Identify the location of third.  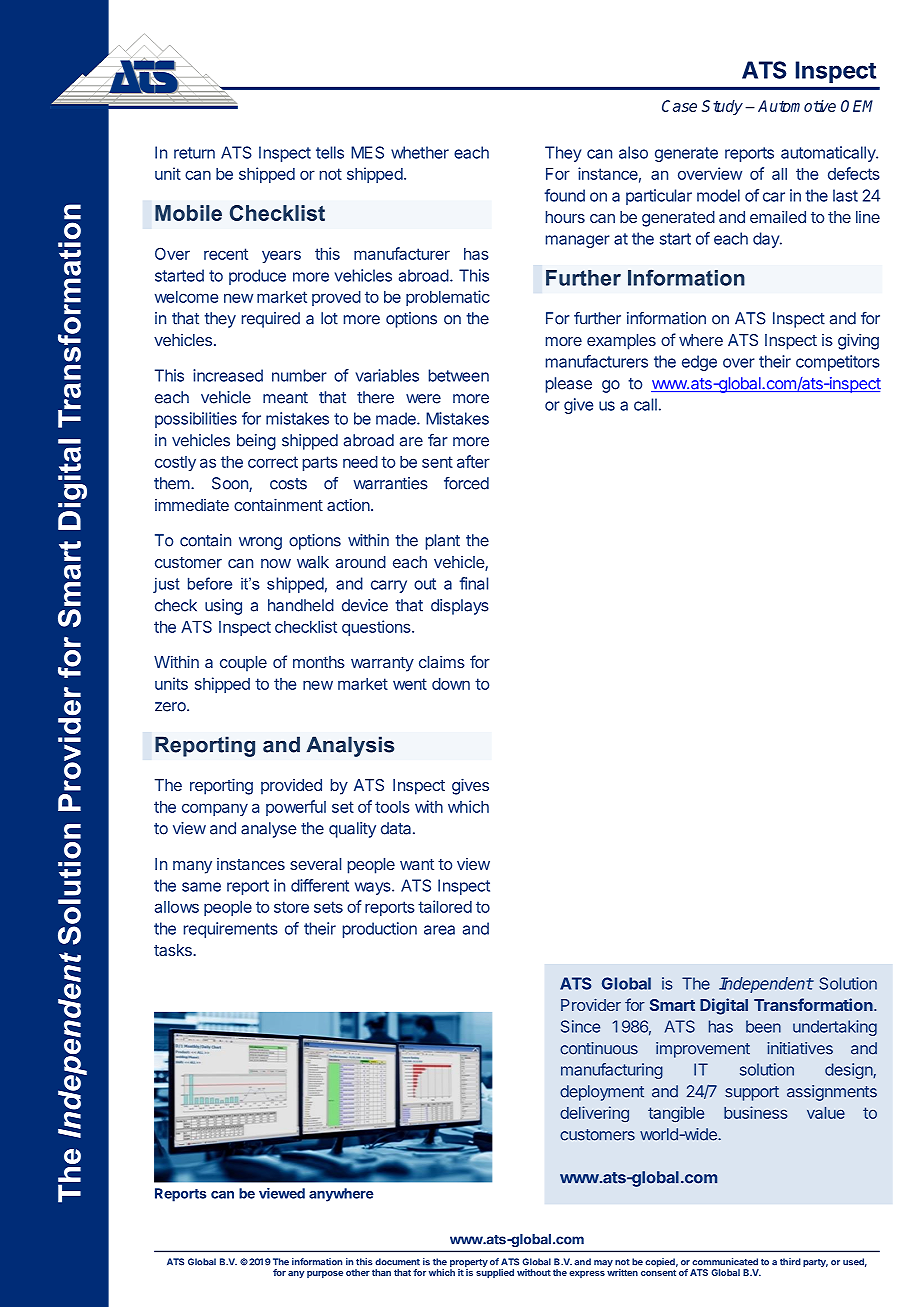
(790, 1262).
